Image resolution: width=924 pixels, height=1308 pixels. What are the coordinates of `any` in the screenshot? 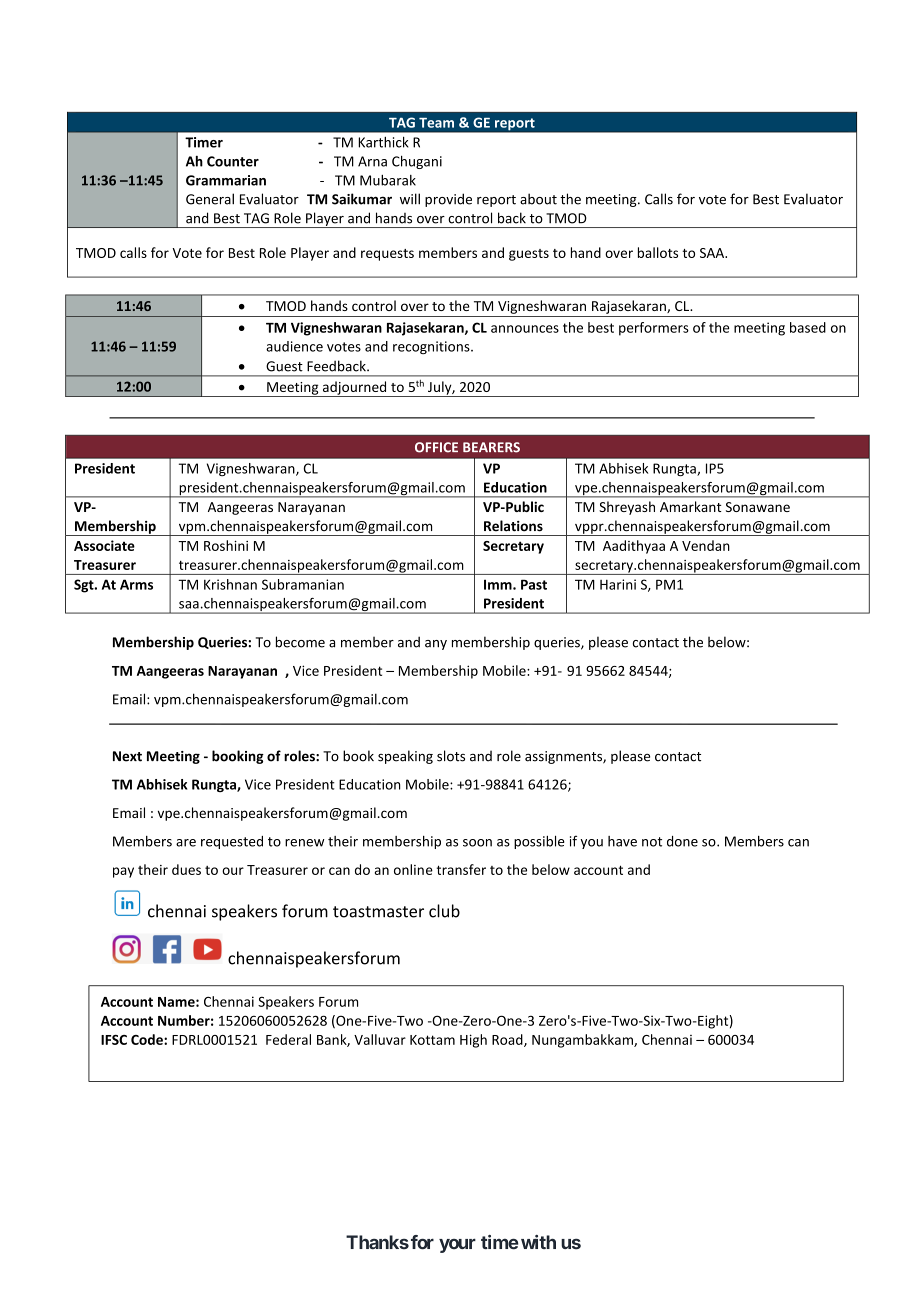 It's located at (436, 645).
